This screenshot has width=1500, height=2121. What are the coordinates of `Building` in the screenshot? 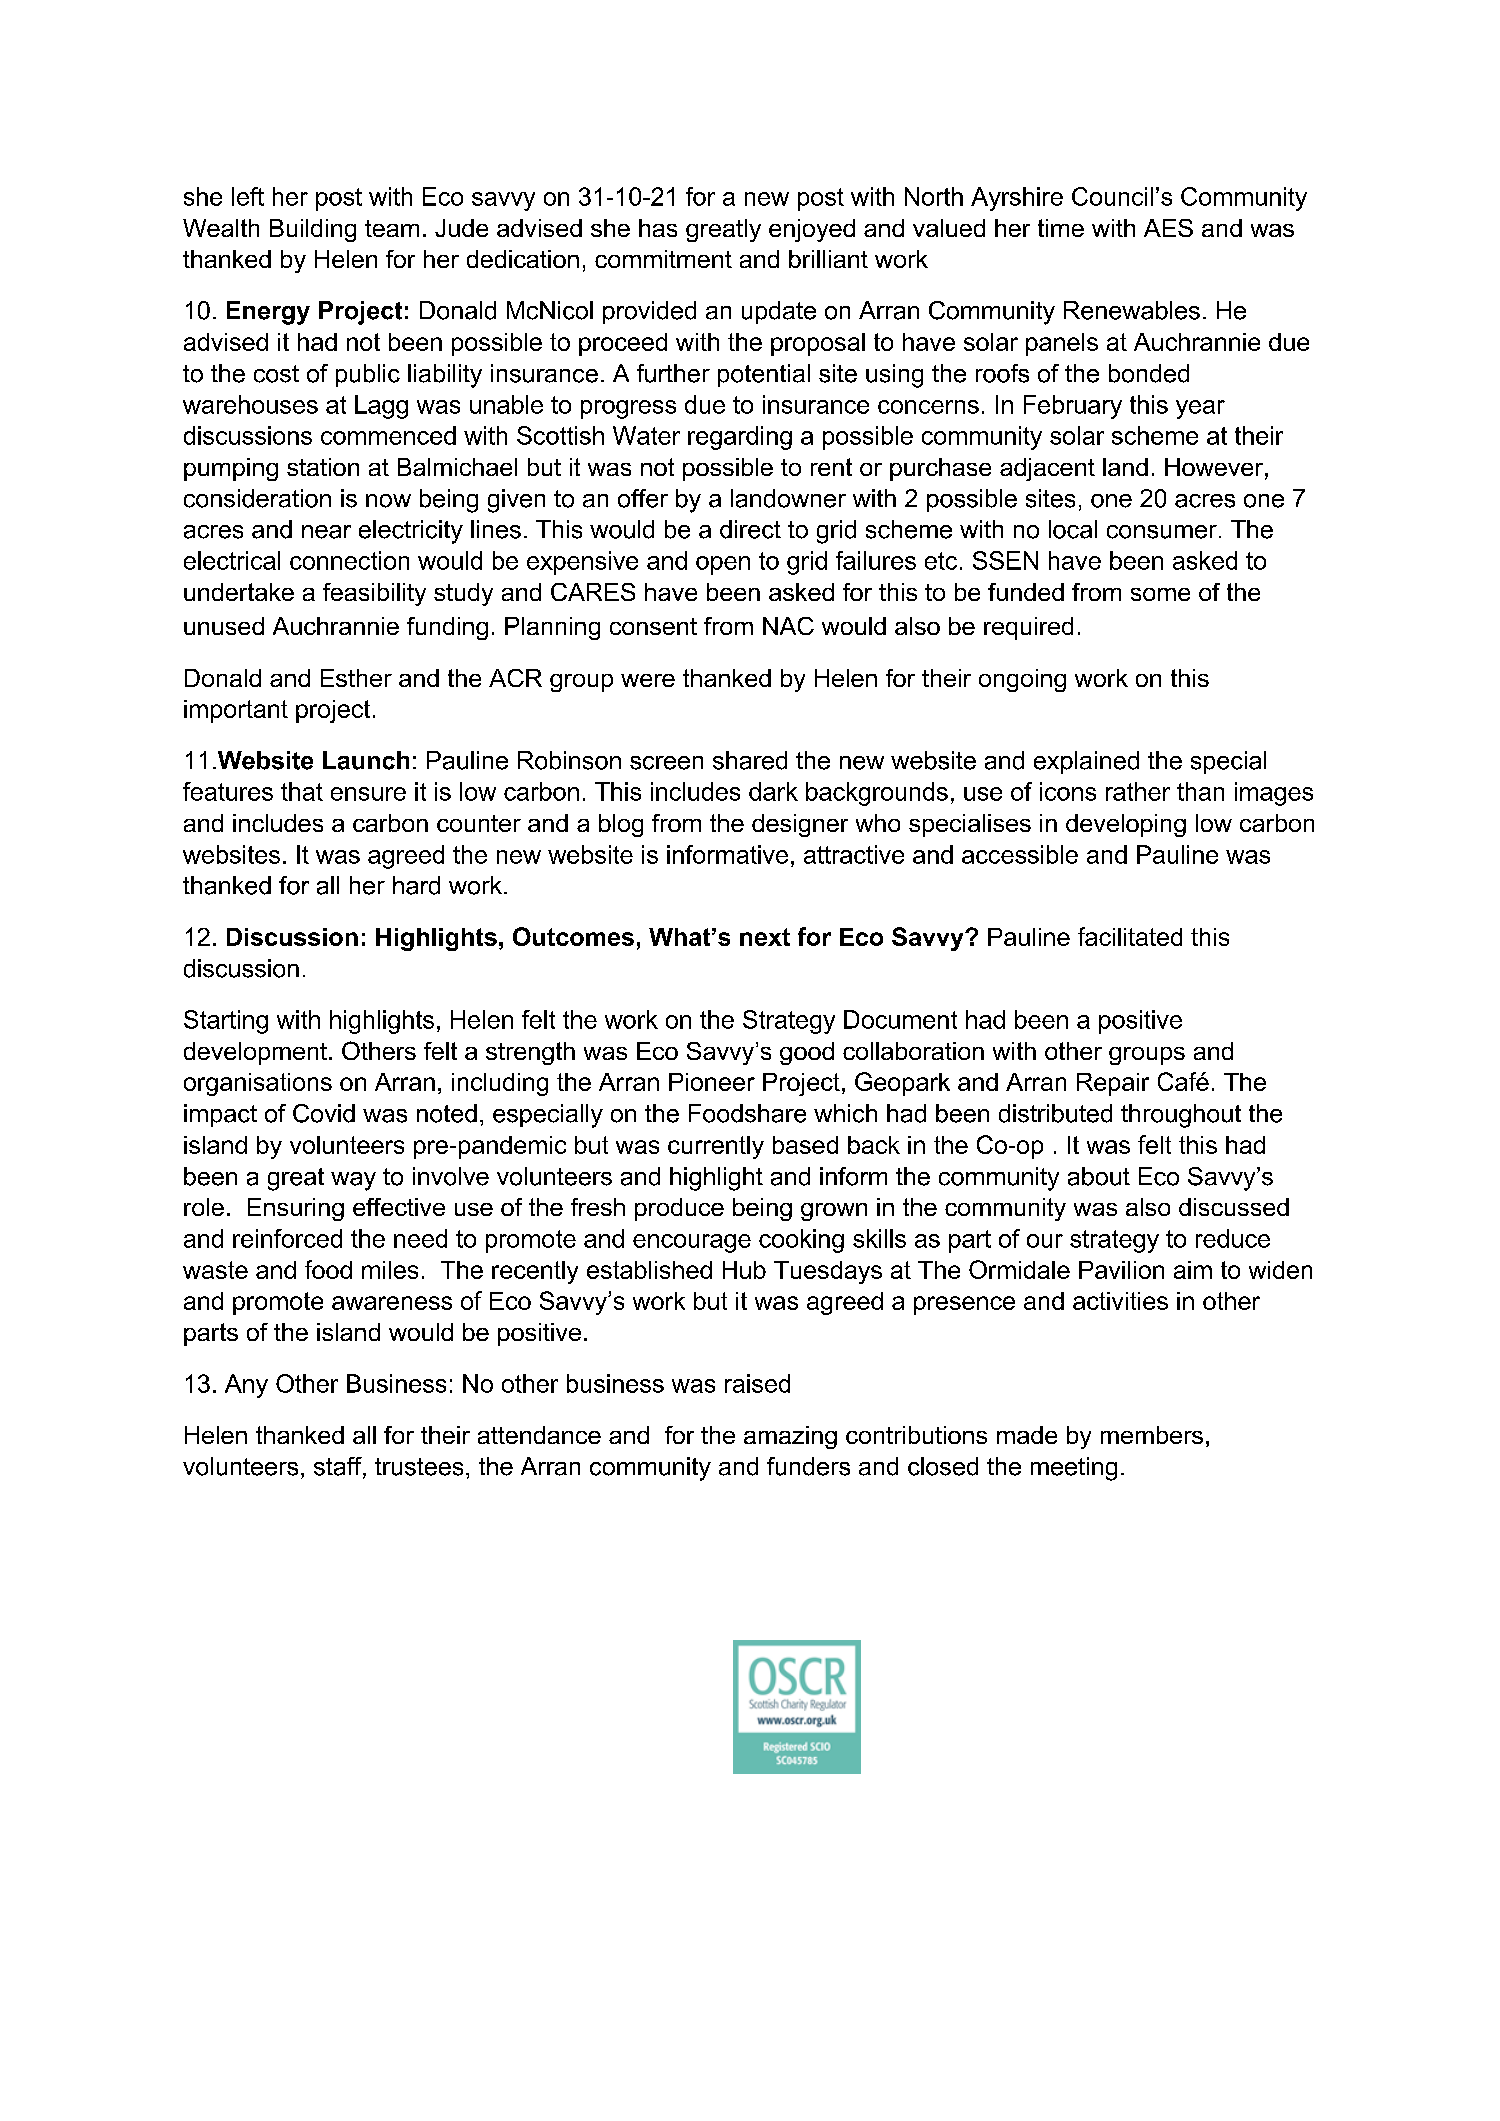 It's located at (313, 230).
